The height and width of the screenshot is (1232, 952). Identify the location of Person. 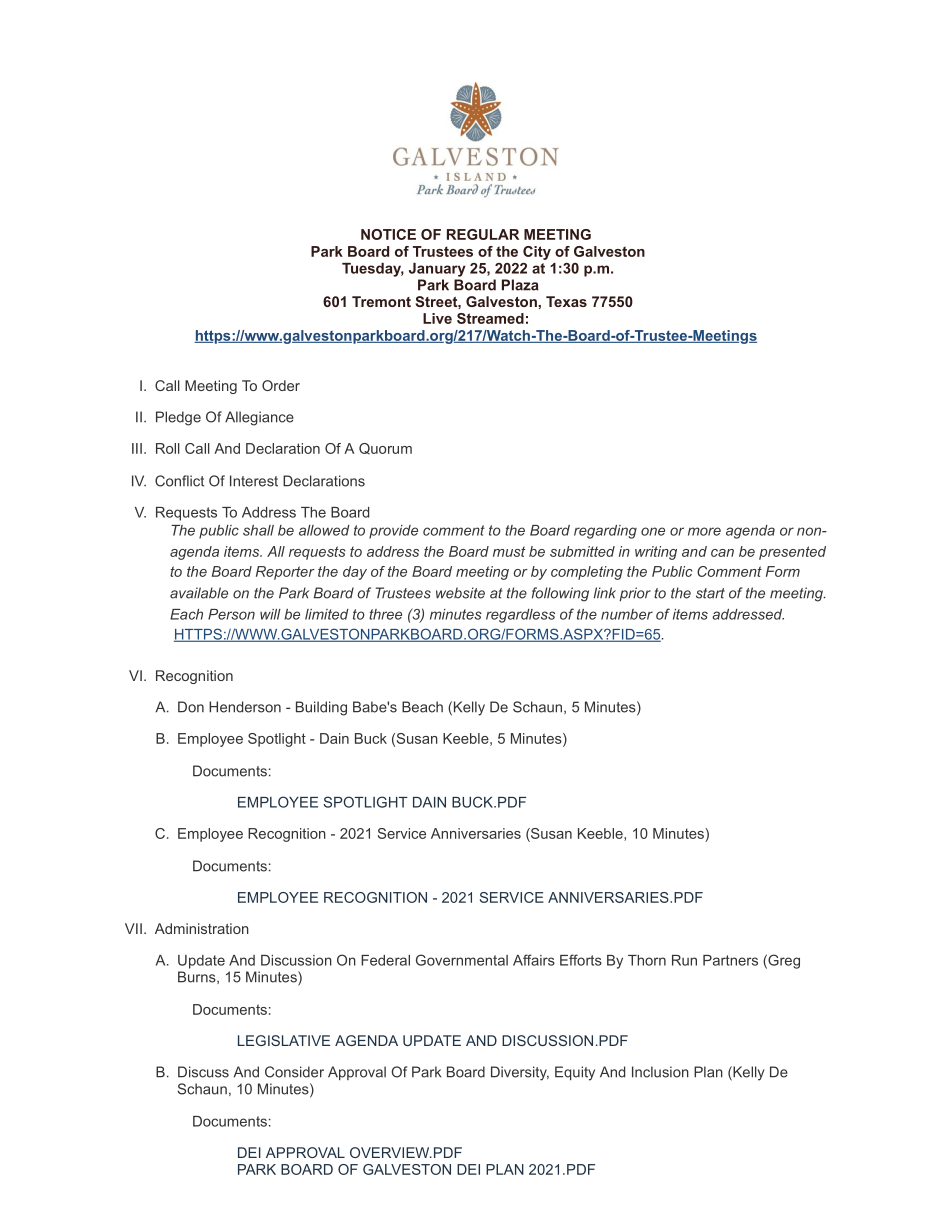
(231, 614).
